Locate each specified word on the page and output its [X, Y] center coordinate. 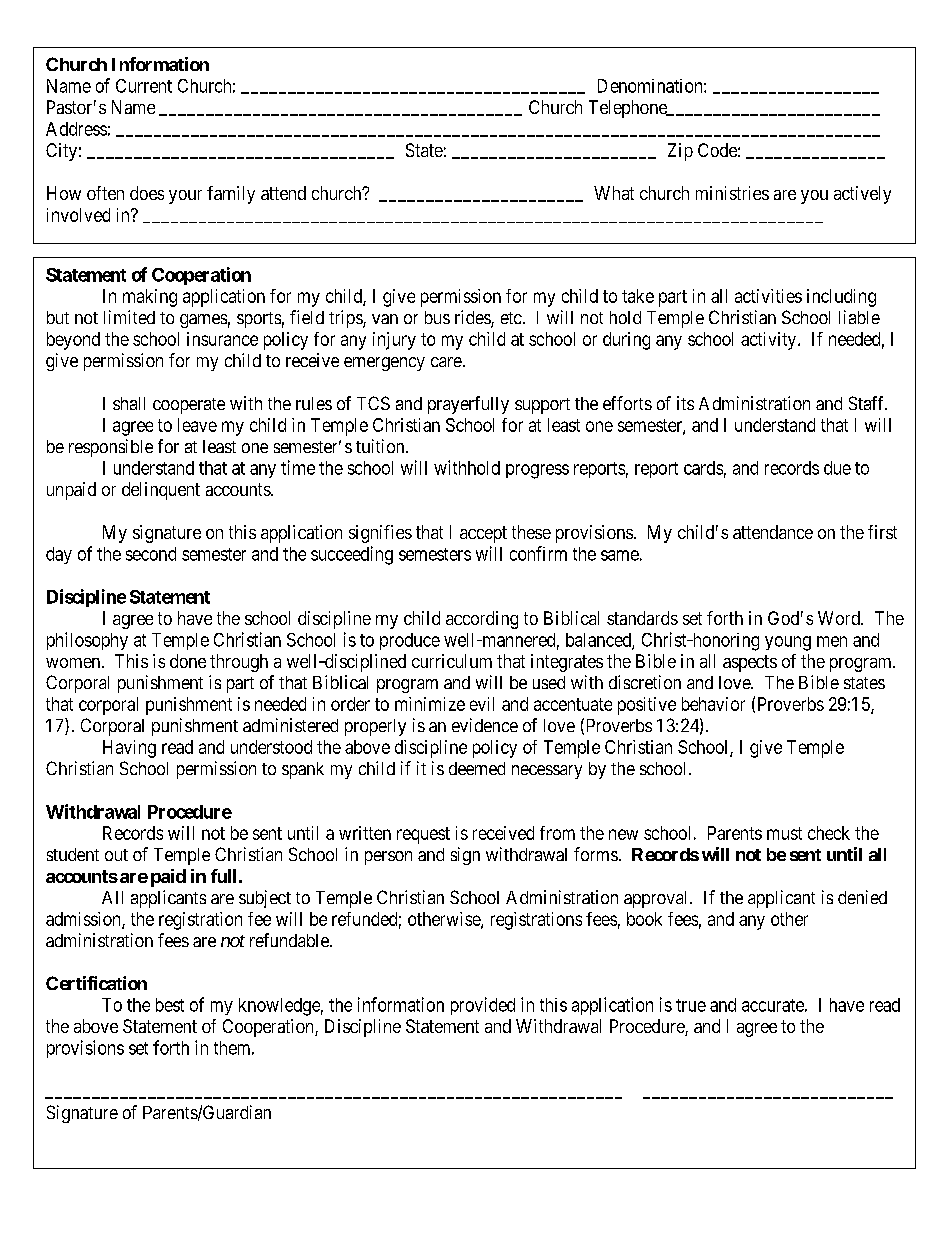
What [614, 193]
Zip [680, 152]
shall [129, 403]
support [542, 406]
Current [144, 86]
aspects [750, 663]
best [170, 1005]
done [188, 661]
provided [483, 1006]
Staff [868, 403]
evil [482, 704]
